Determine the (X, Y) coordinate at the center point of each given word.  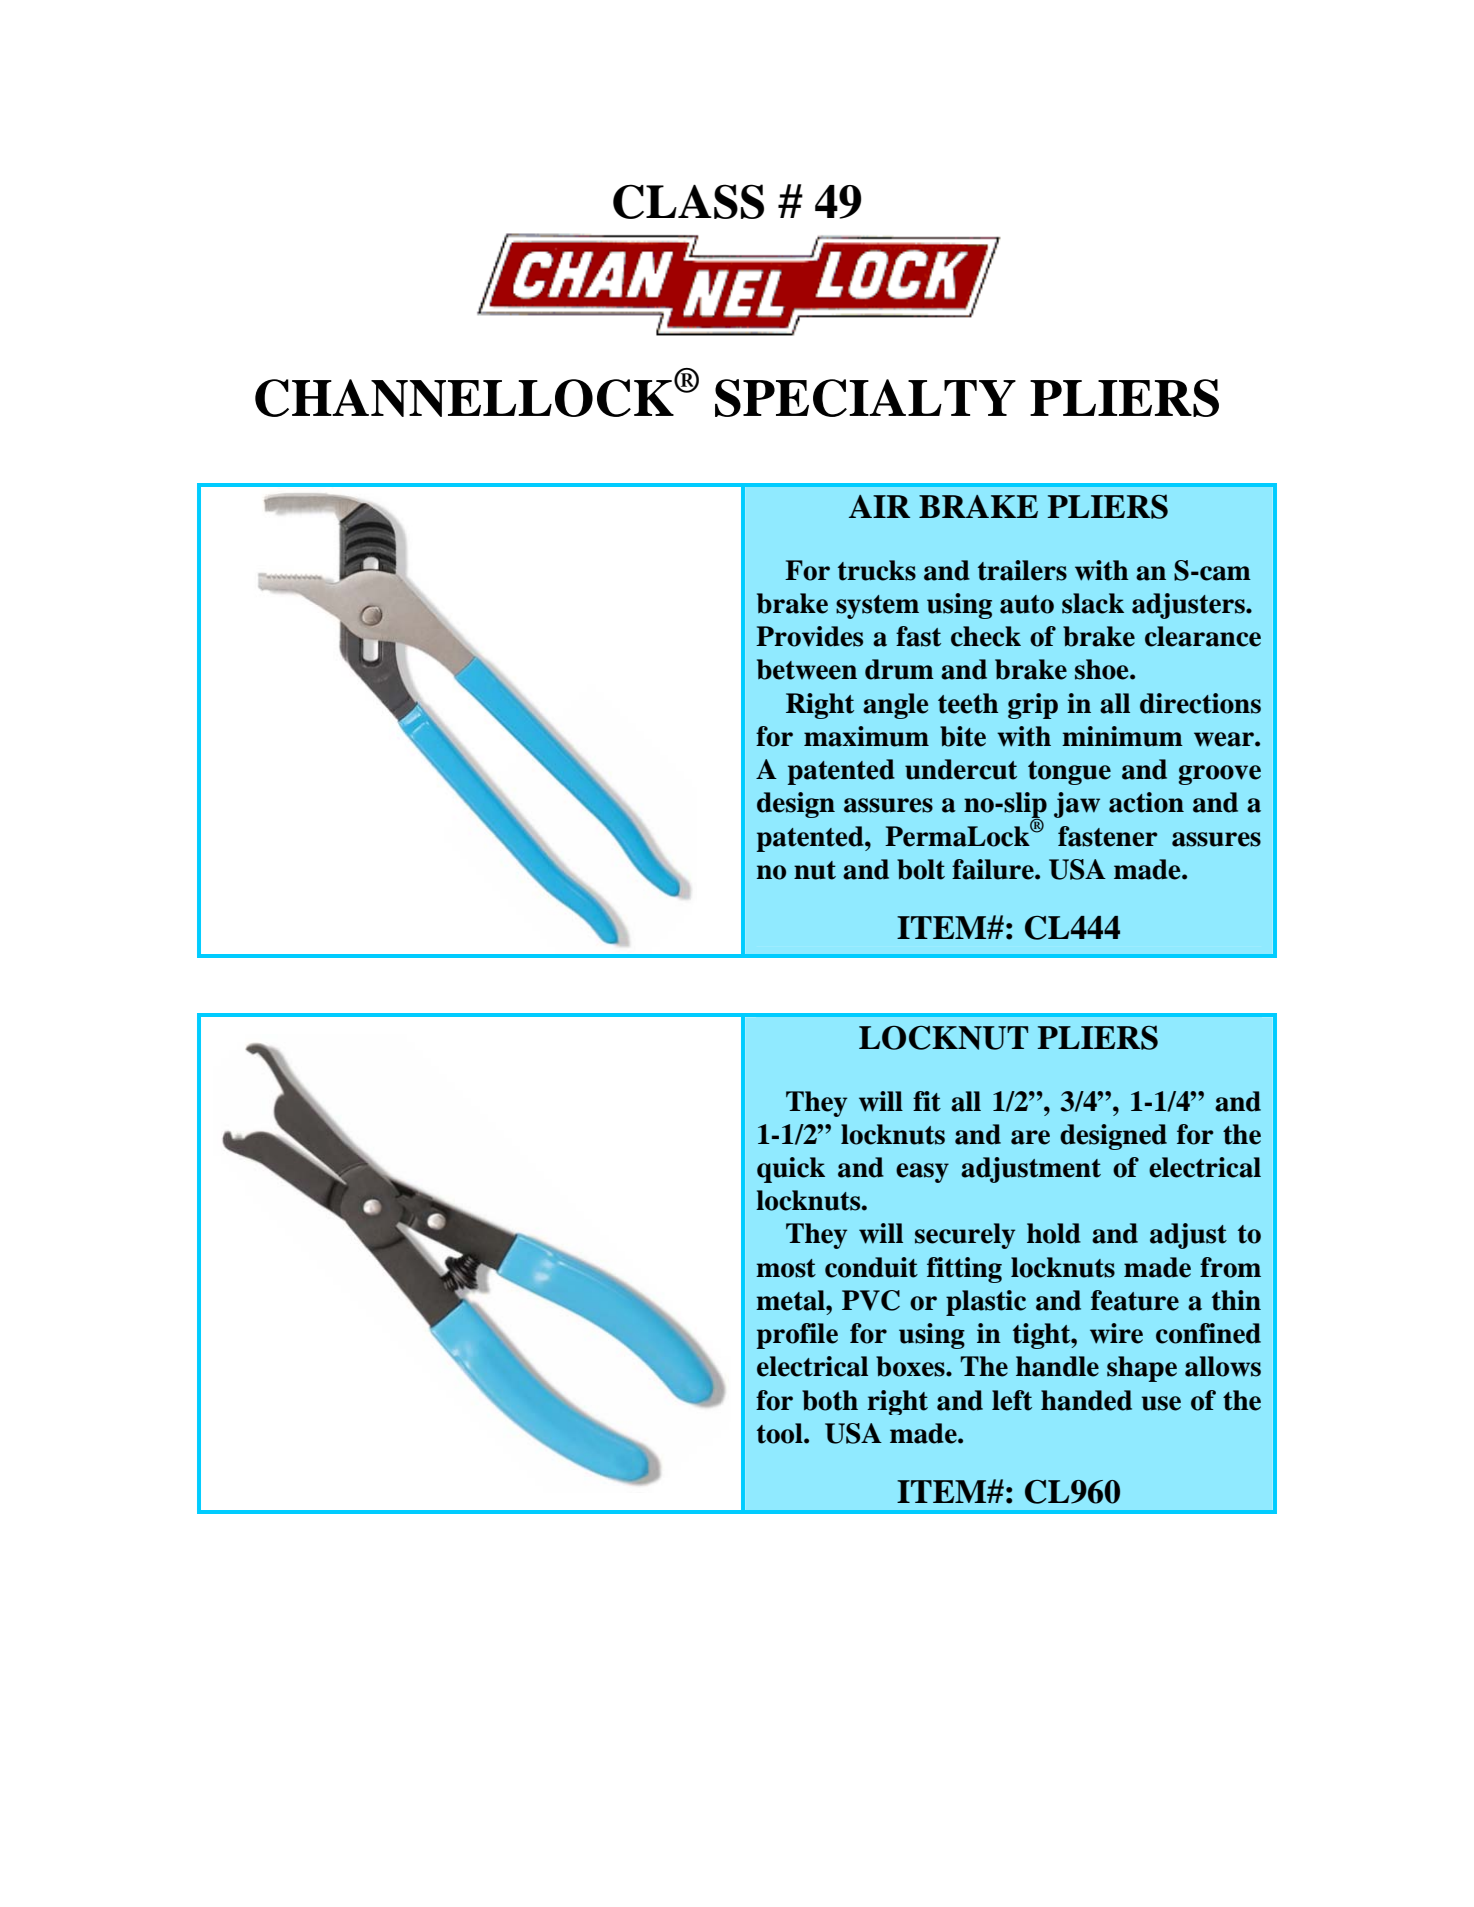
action (1146, 802)
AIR (879, 506)
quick (791, 1170)
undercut (961, 769)
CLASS (688, 201)
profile (797, 1336)
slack (1093, 603)
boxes (911, 1366)
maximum (866, 736)
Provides (809, 636)
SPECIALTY (865, 398)
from (1230, 1267)
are (1030, 1137)
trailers (1022, 570)
